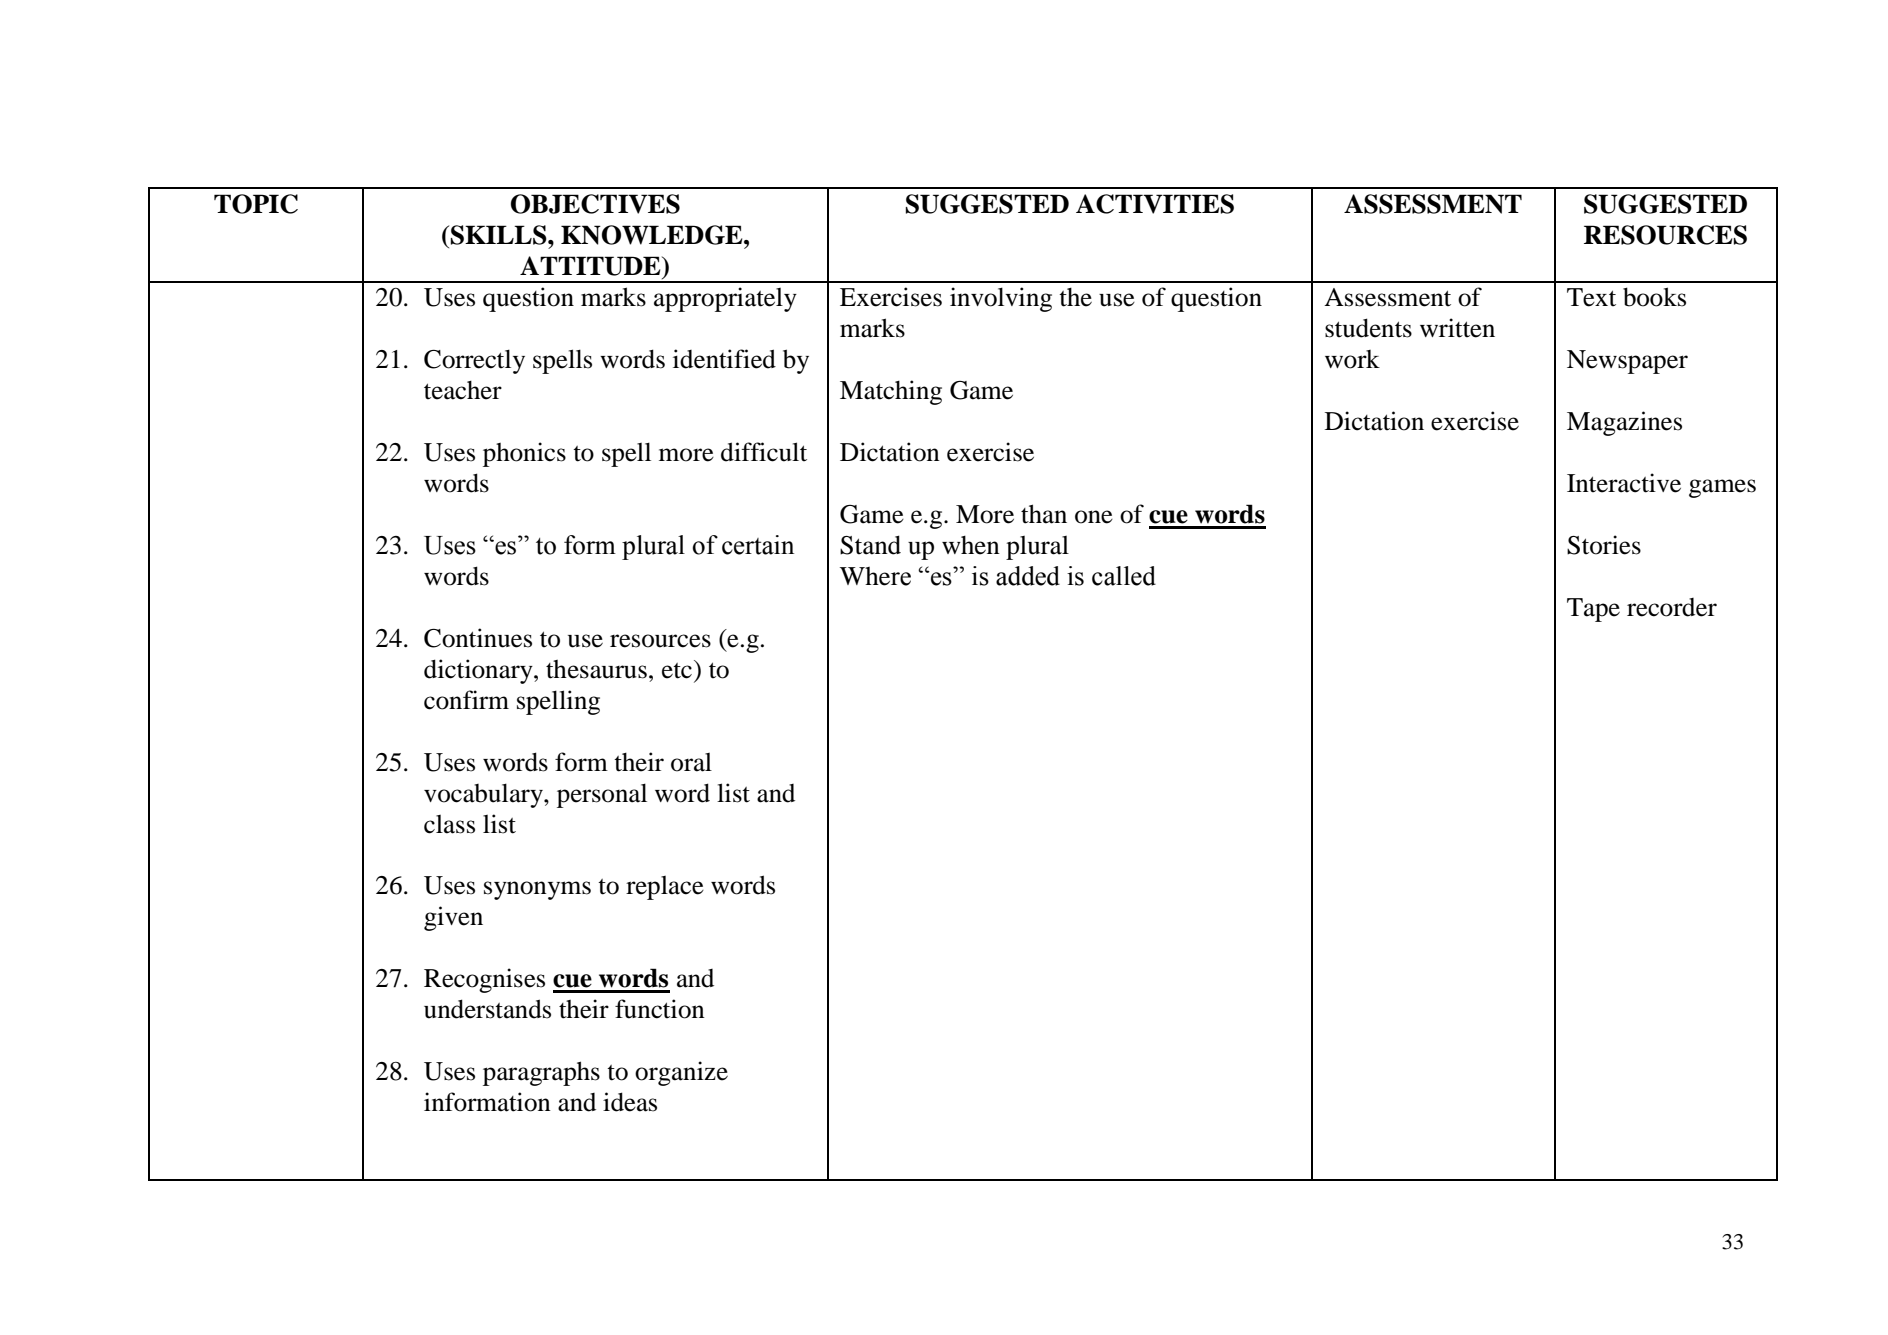  I want to click on Continues, so click(478, 638).
